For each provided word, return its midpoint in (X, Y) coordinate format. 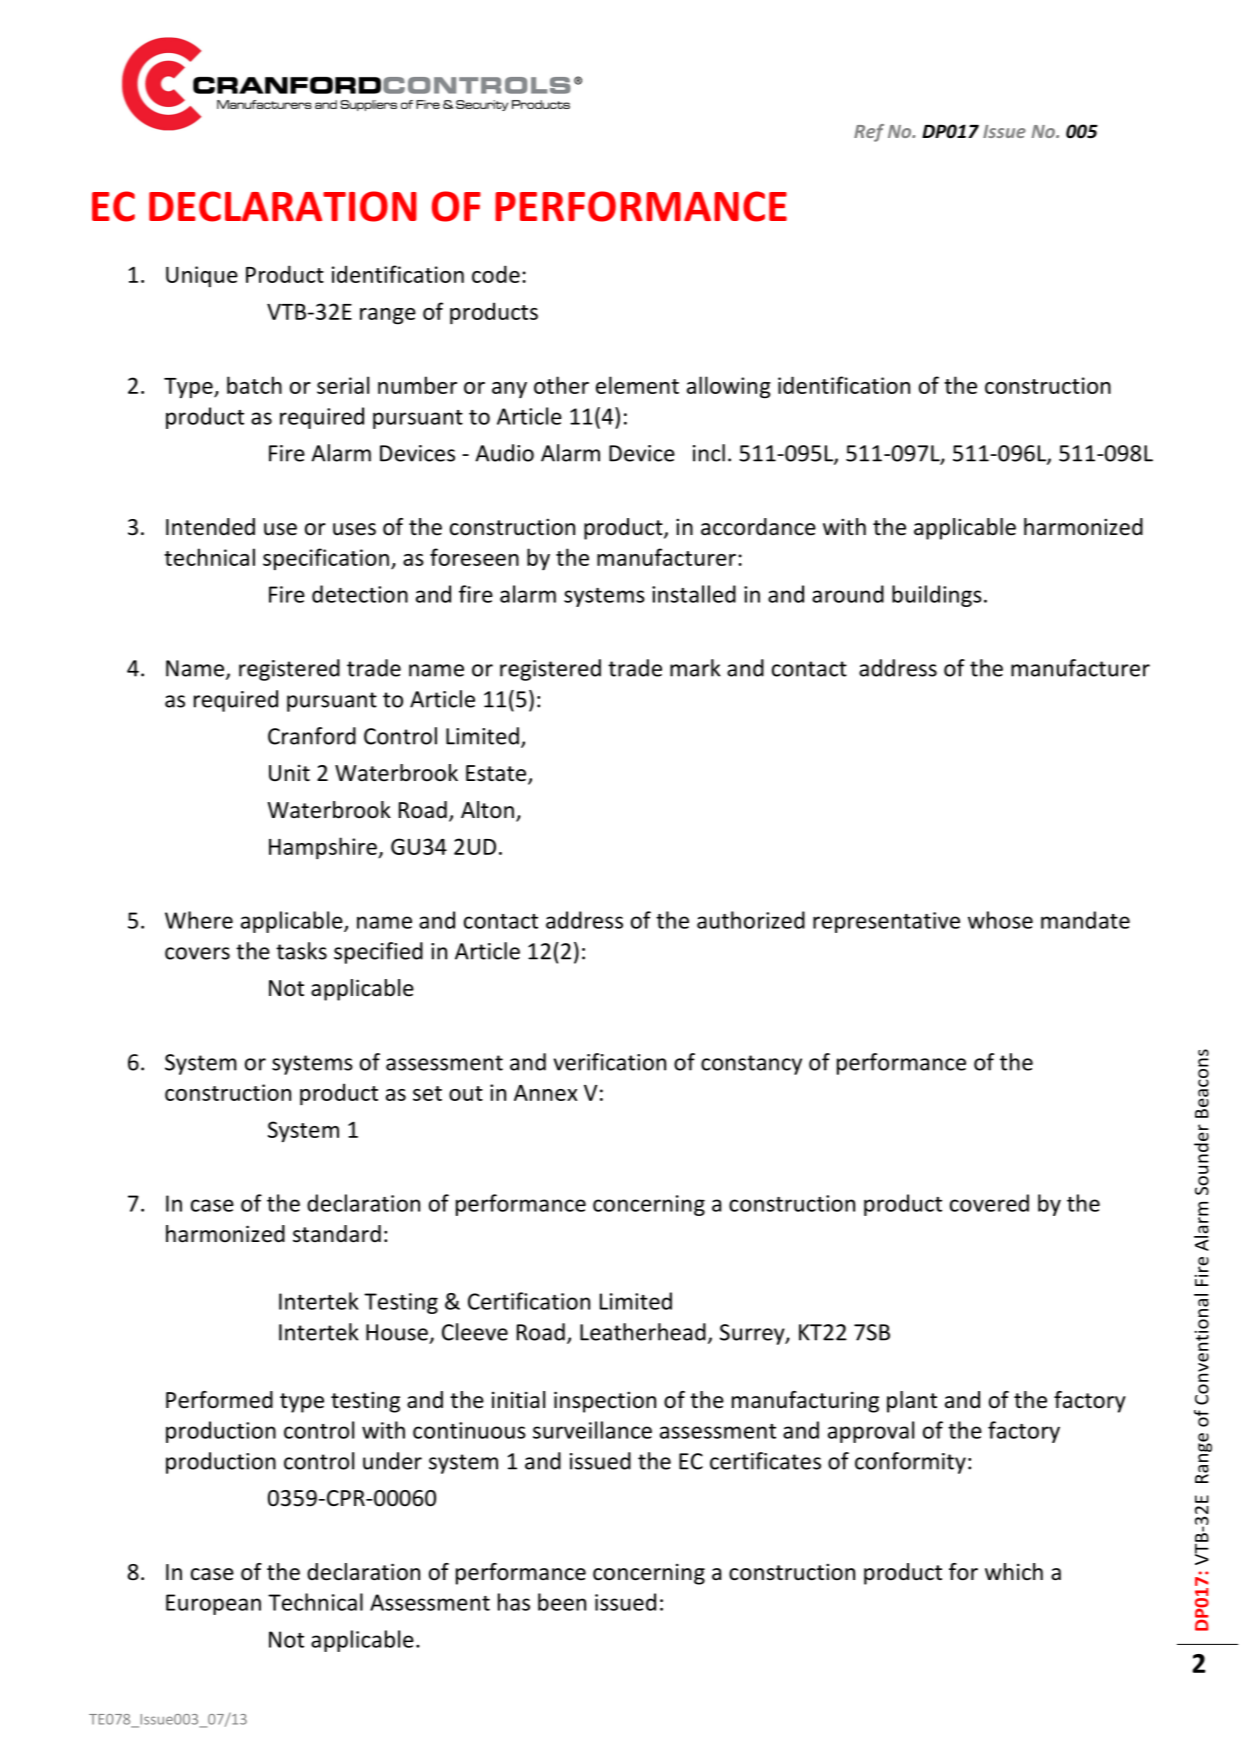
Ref (869, 133)
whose (1000, 920)
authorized (751, 920)
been (562, 1602)
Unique (202, 276)
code (496, 274)
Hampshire (324, 848)
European (213, 1604)
